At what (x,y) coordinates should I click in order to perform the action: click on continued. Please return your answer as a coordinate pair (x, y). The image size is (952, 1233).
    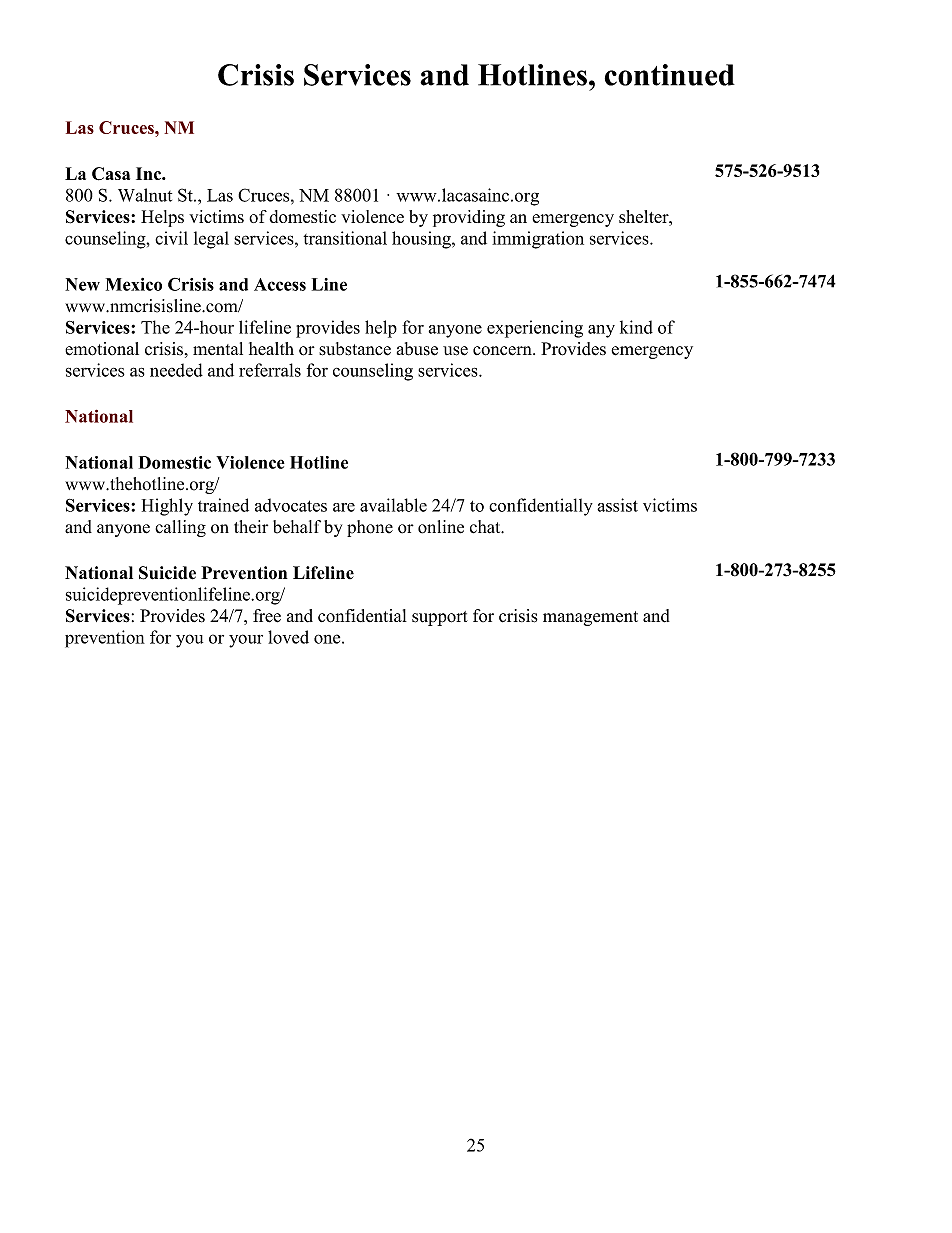
    Looking at the image, I should click on (670, 75).
